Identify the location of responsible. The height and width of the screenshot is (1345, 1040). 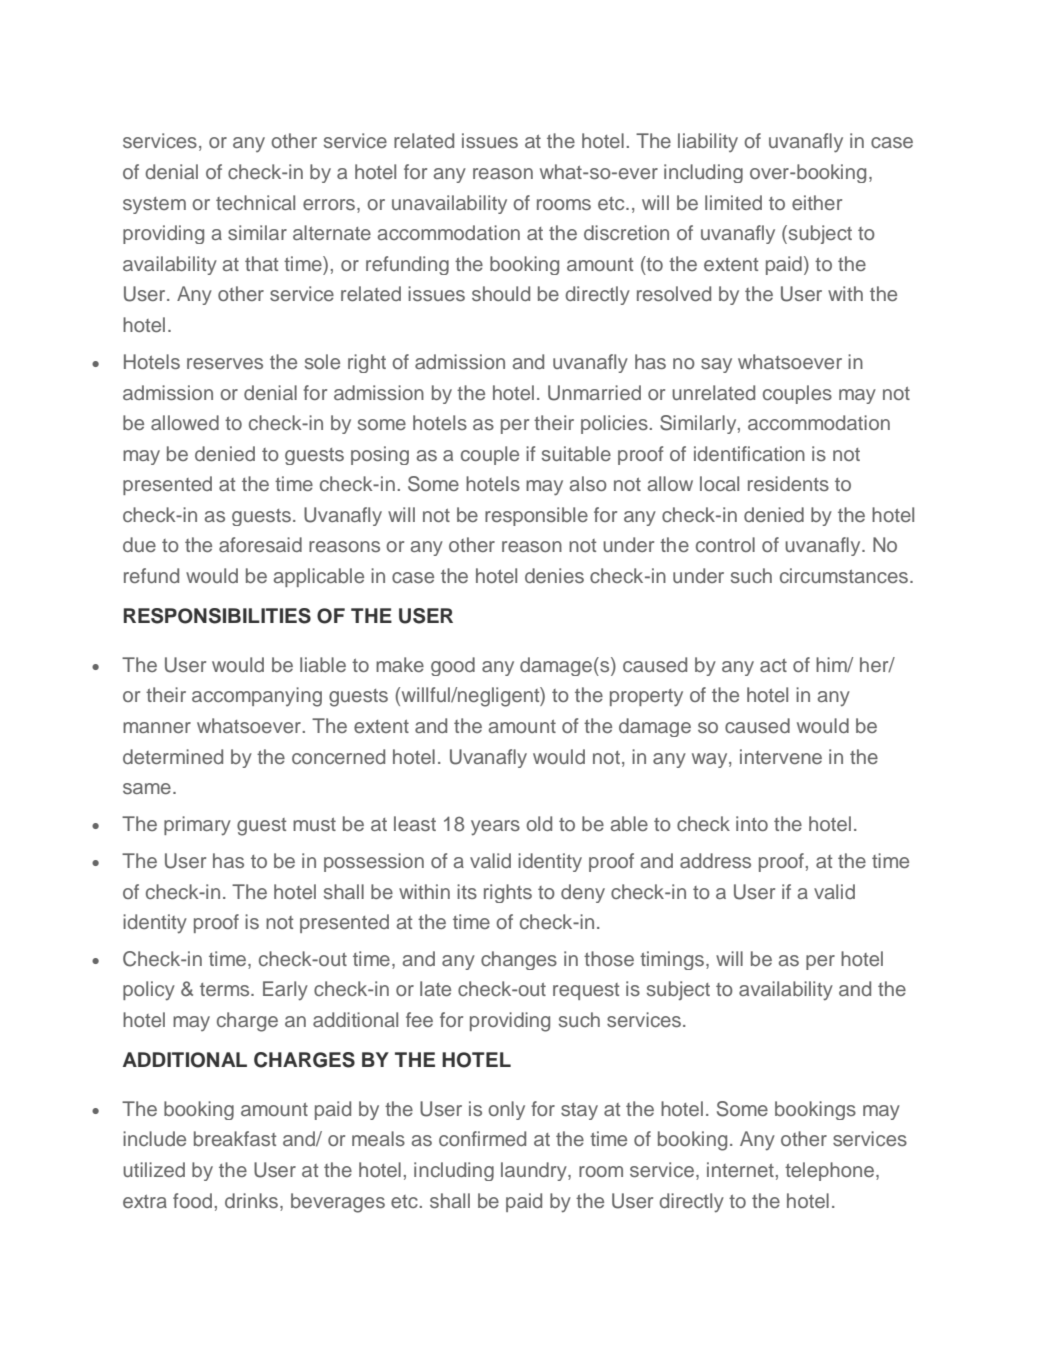
(536, 516).
